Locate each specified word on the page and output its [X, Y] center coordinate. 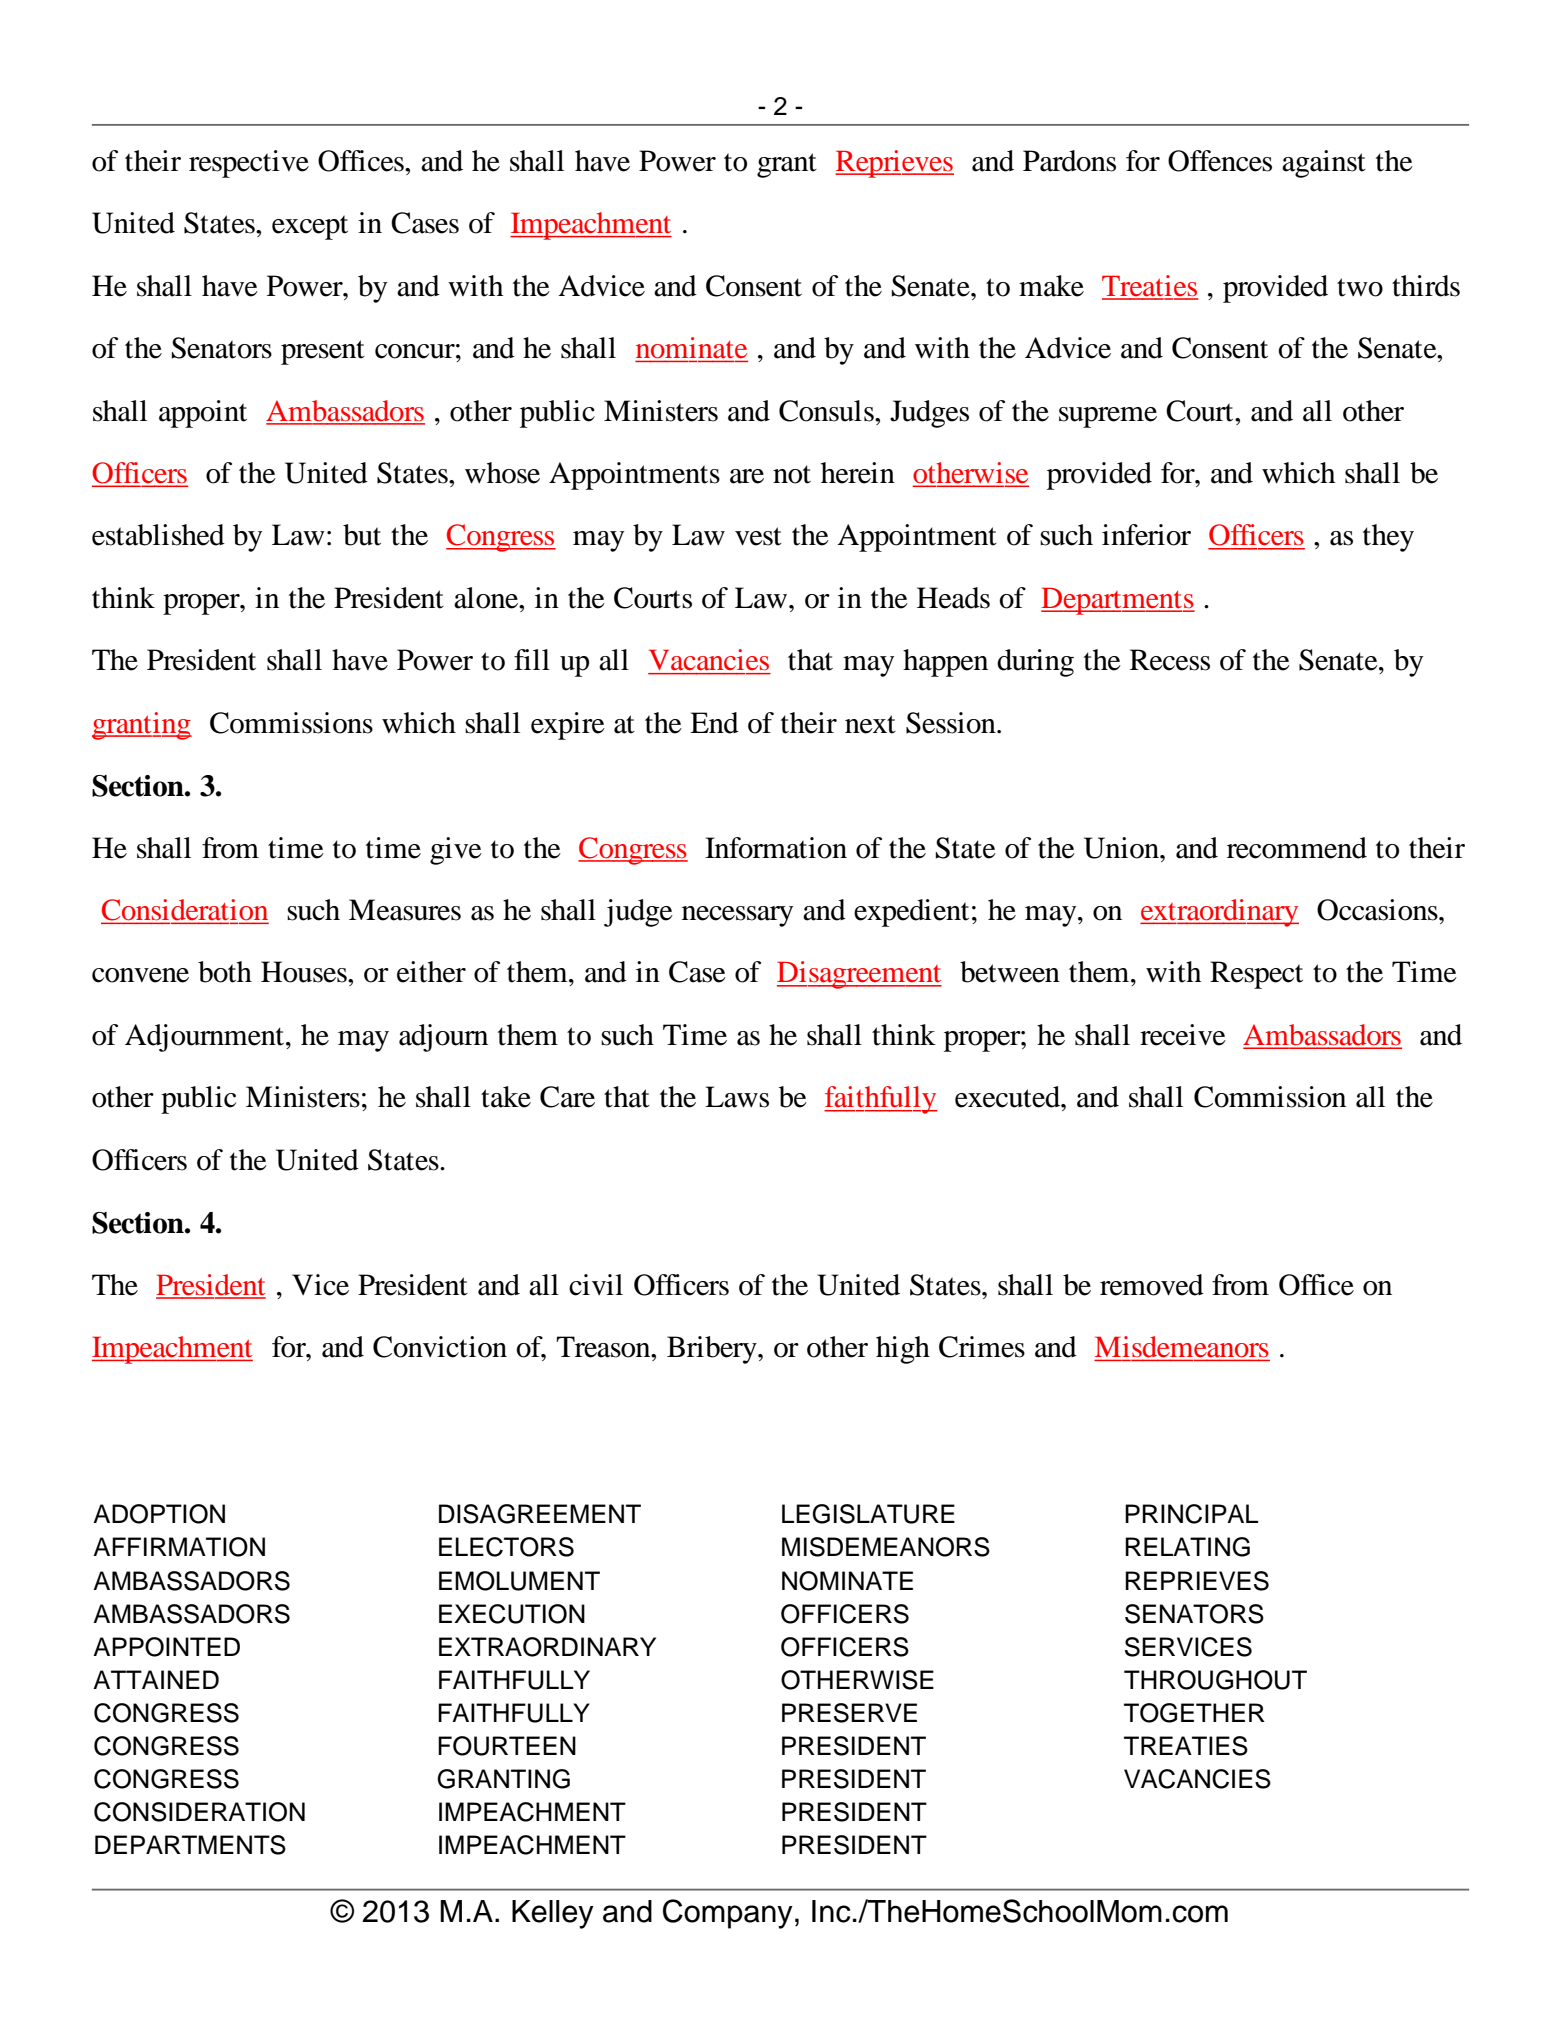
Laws [737, 1097]
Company [728, 1914]
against [1324, 164]
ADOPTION [159, 1514]
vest [758, 536]
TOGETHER [1194, 1713]
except [310, 227]
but [362, 535]
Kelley [553, 1914]
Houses [305, 972]
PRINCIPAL [1191, 1514]
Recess [1170, 660]
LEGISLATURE [868, 1514]
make [1051, 286]
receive [1183, 1035]
